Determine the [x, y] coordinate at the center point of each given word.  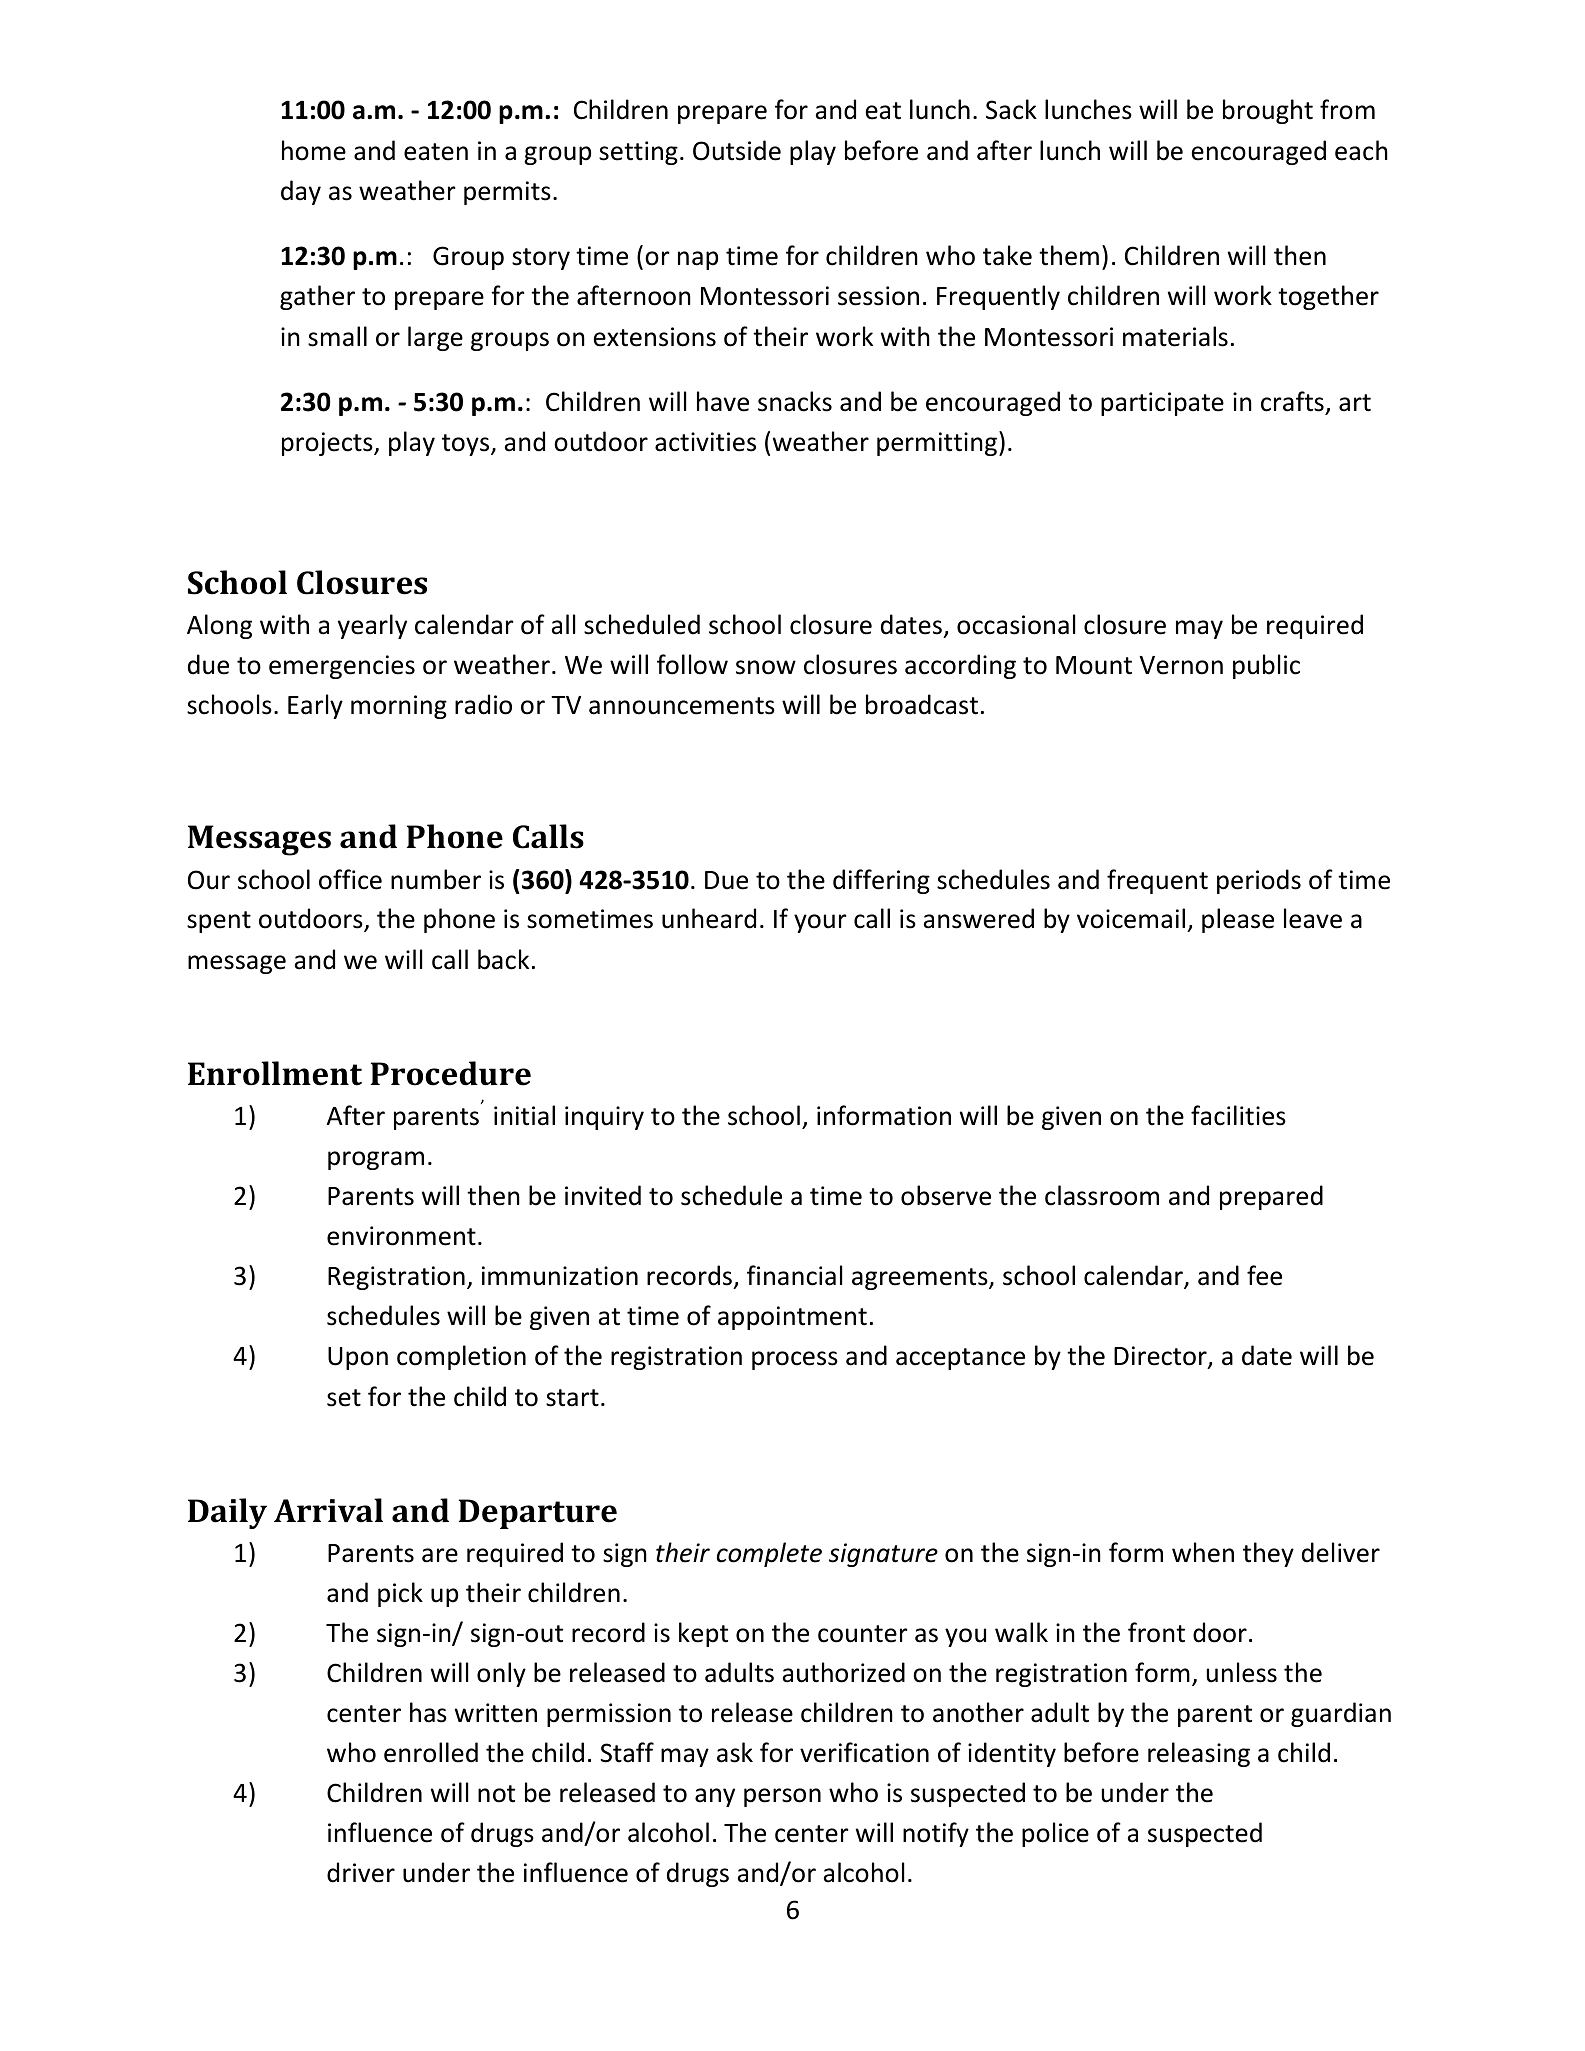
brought [1268, 111]
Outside [737, 150]
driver [361, 1872]
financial [794, 1275]
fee [1264, 1275]
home [314, 150]
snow [766, 667]
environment [401, 1236]
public [1266, 666]
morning [399, 707]
